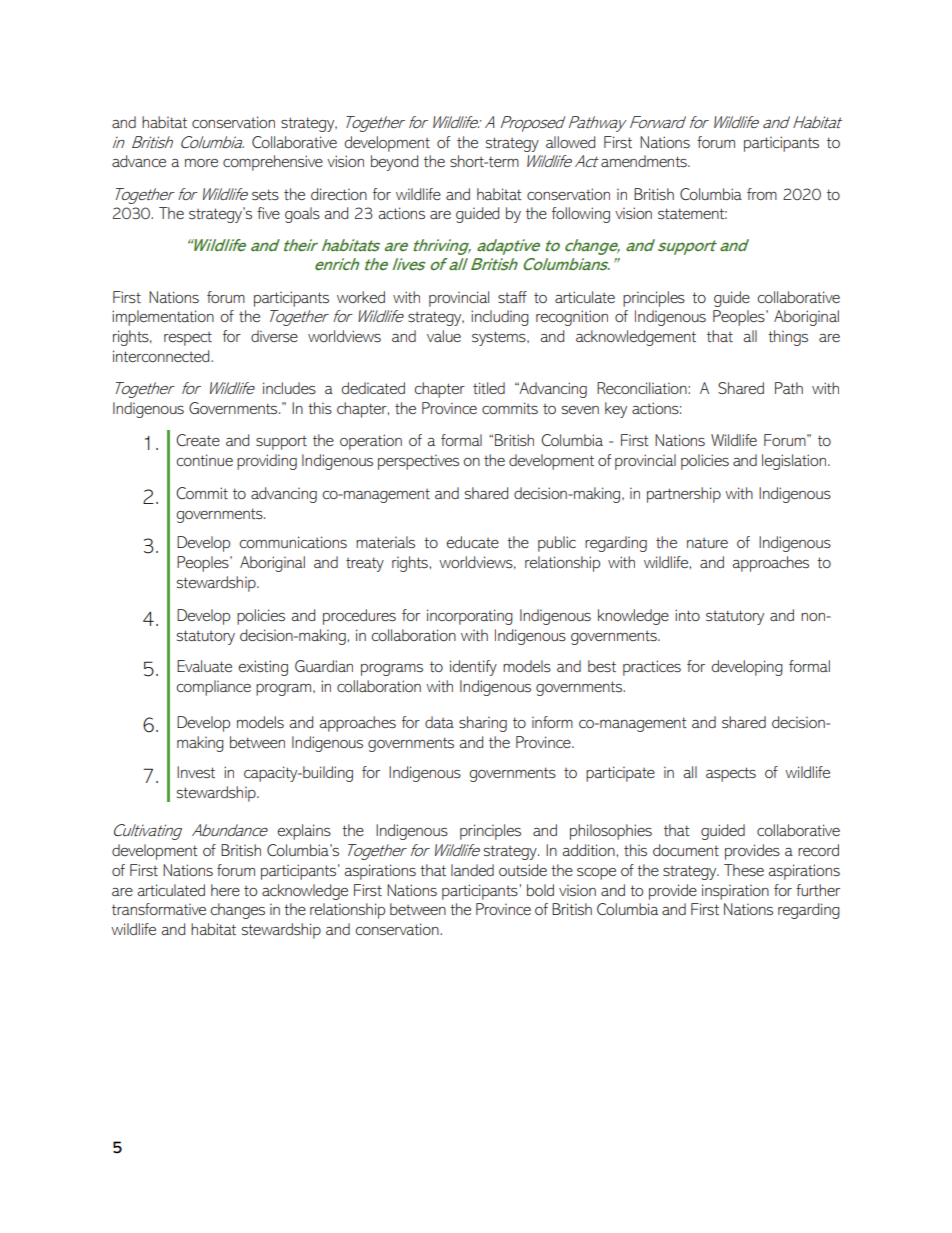 The width and height of the image is (952, 1233). What do you see at coordinates (687, 615) in the image?
I see `into` at bounding box center [687, 615].
